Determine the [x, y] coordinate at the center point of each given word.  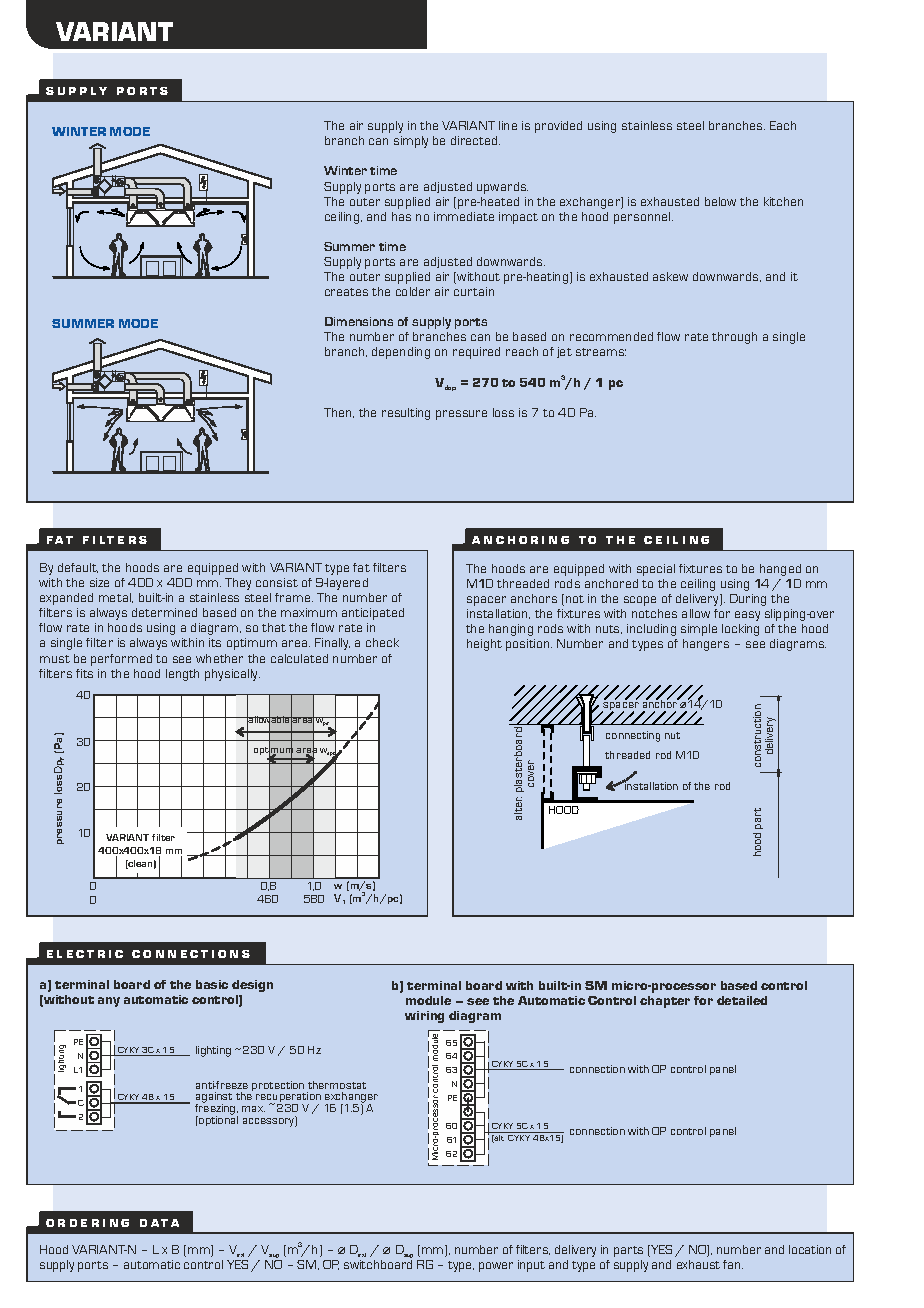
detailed [742, 1000]
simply [411, 142]
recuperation [288, 1099]
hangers [706, 645]
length [182, 675]
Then [339, 413]
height [484, 645]
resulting [406, 414]
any [109, 1002]
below [720, 201]
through [734, 338]
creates [346, 292]
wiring [424, 1017]
